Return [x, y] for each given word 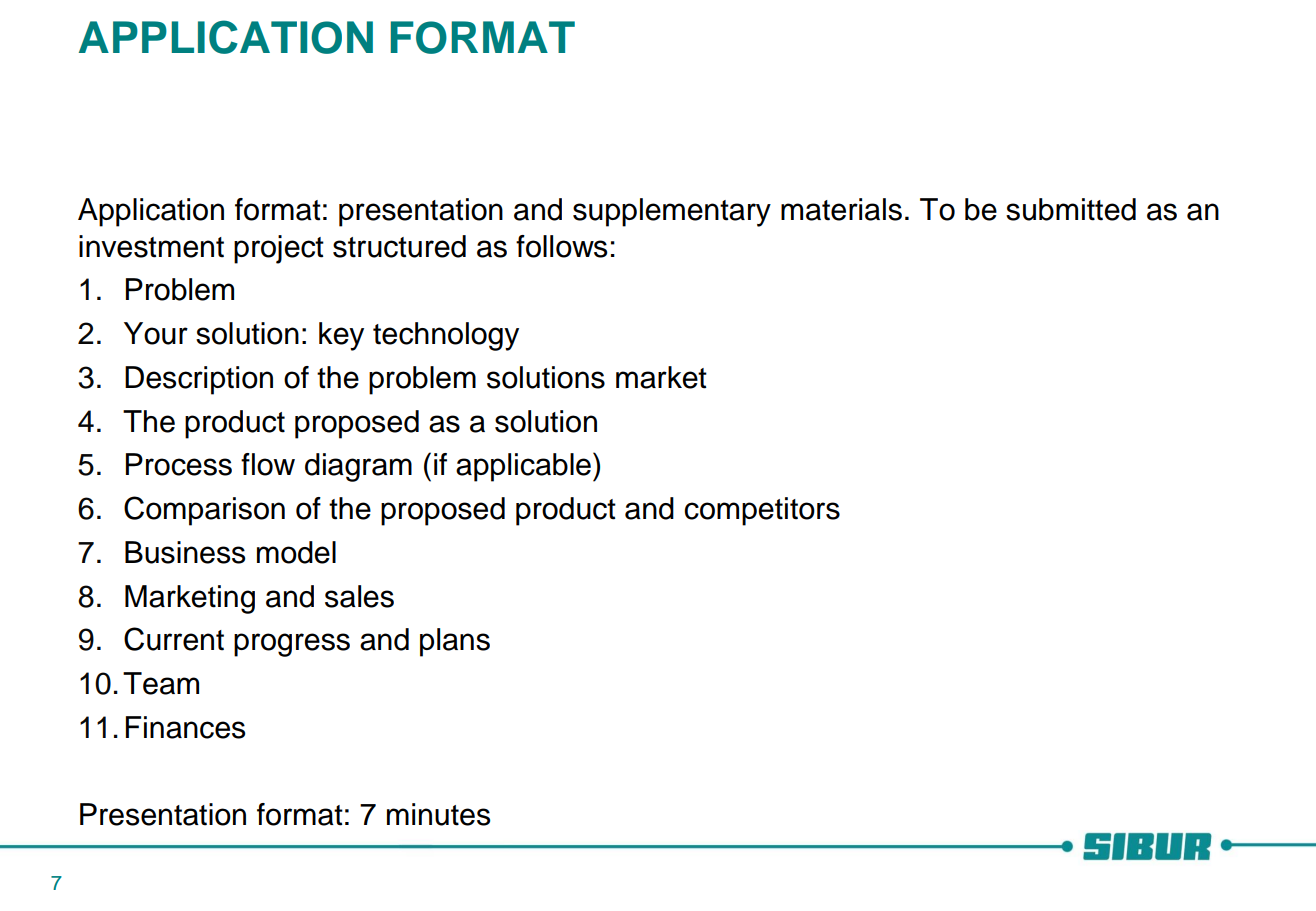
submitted [1071, 209]
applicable [523, 467]
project [279, 249]
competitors [762, 511]
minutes [438, 814]
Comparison [204, 511]
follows [562, 246]
